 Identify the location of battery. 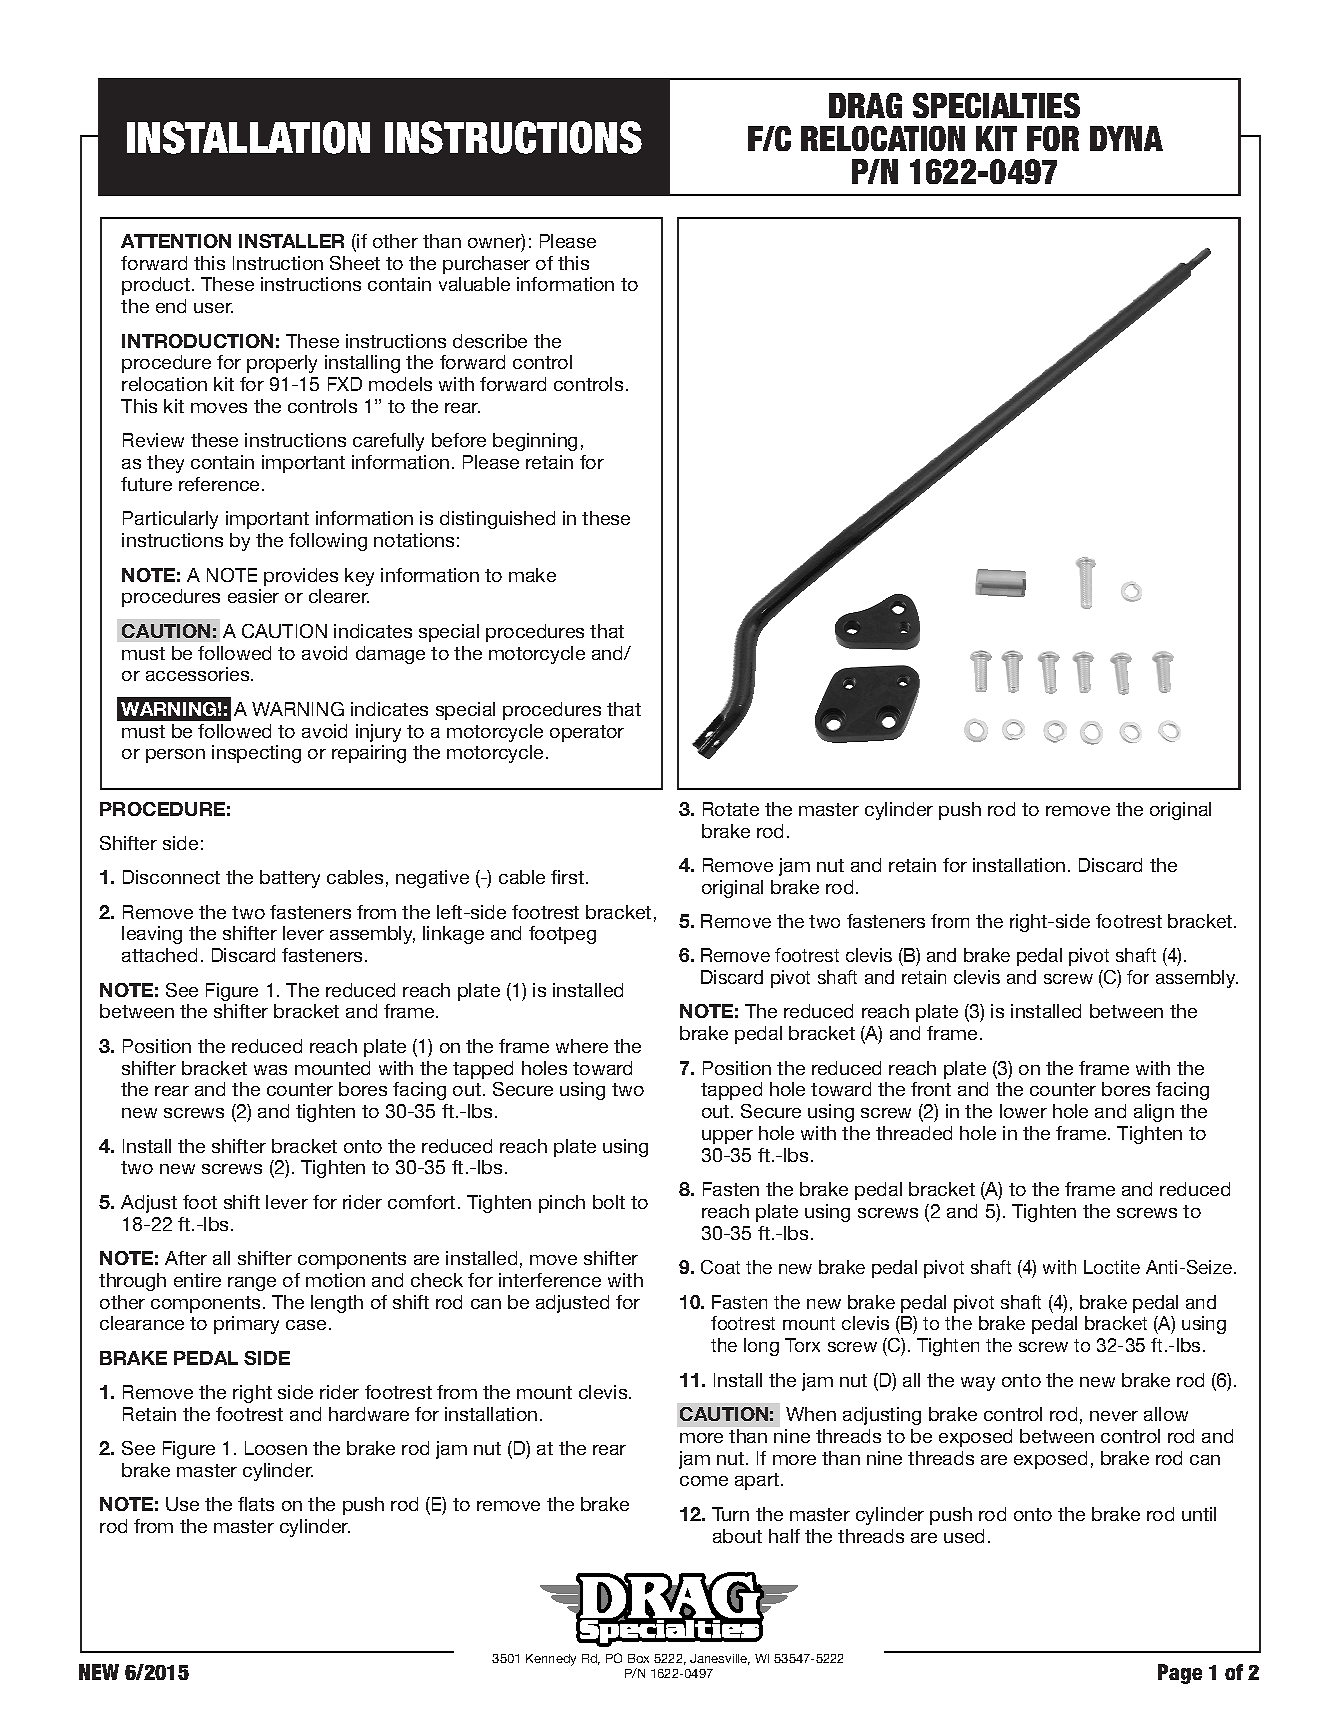
(290, 879).
